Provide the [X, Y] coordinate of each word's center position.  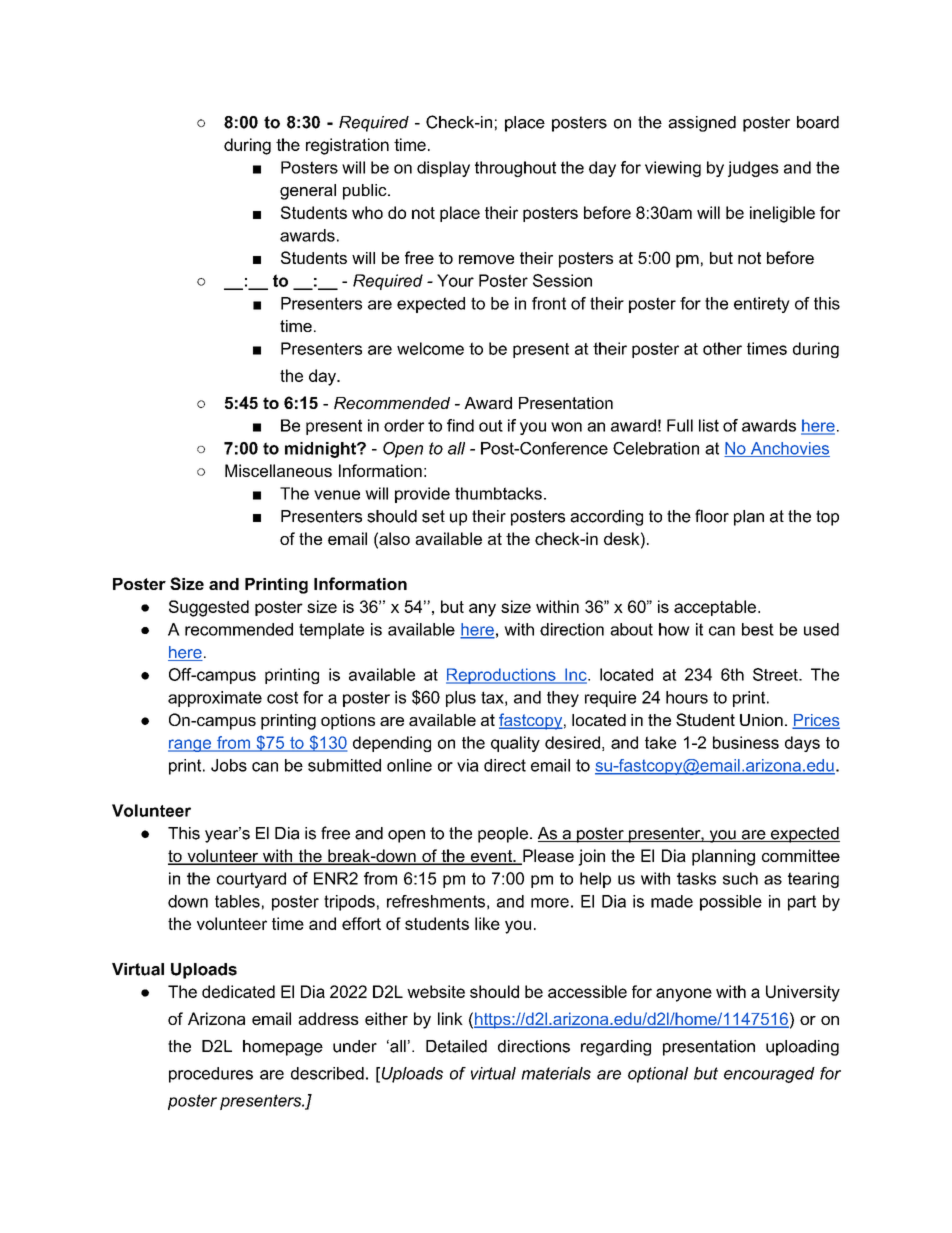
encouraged [769, 1075]
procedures [211, 1075]
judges [753, 169]
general [308, 192]
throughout [515, 169]
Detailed [456, 1046]
